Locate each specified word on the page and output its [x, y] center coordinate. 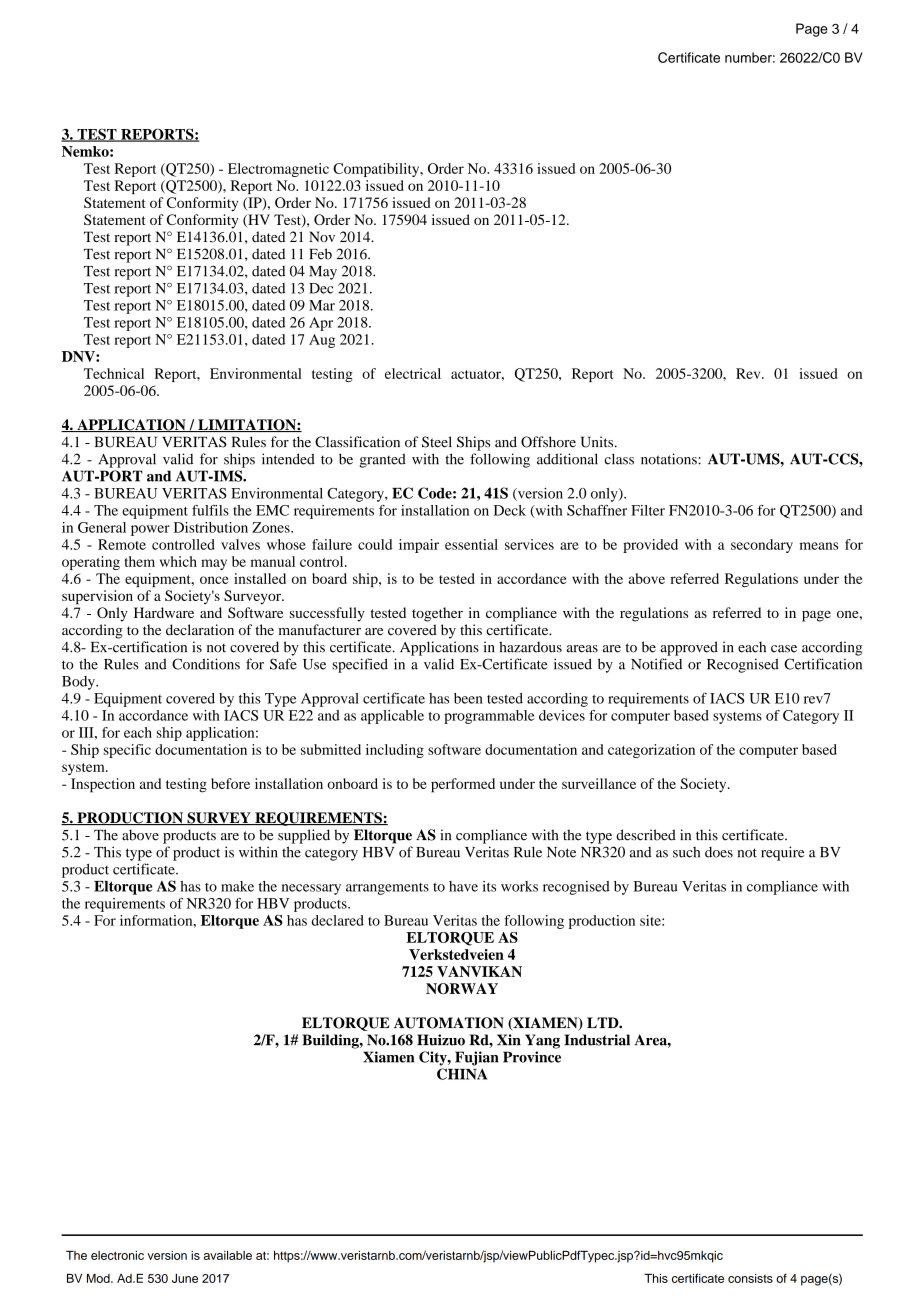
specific [127, 751]
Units [598, 442]
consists [750, 1278]
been [468, 698]
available [228, 1255]
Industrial [597, 1040]
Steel [437, 442]
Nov [322, 236]
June [185, 1278]
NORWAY [462, 988]
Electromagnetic [278, 170]
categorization [651, 751]
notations [670, 459]
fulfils [210, 510]
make [237, 886]
